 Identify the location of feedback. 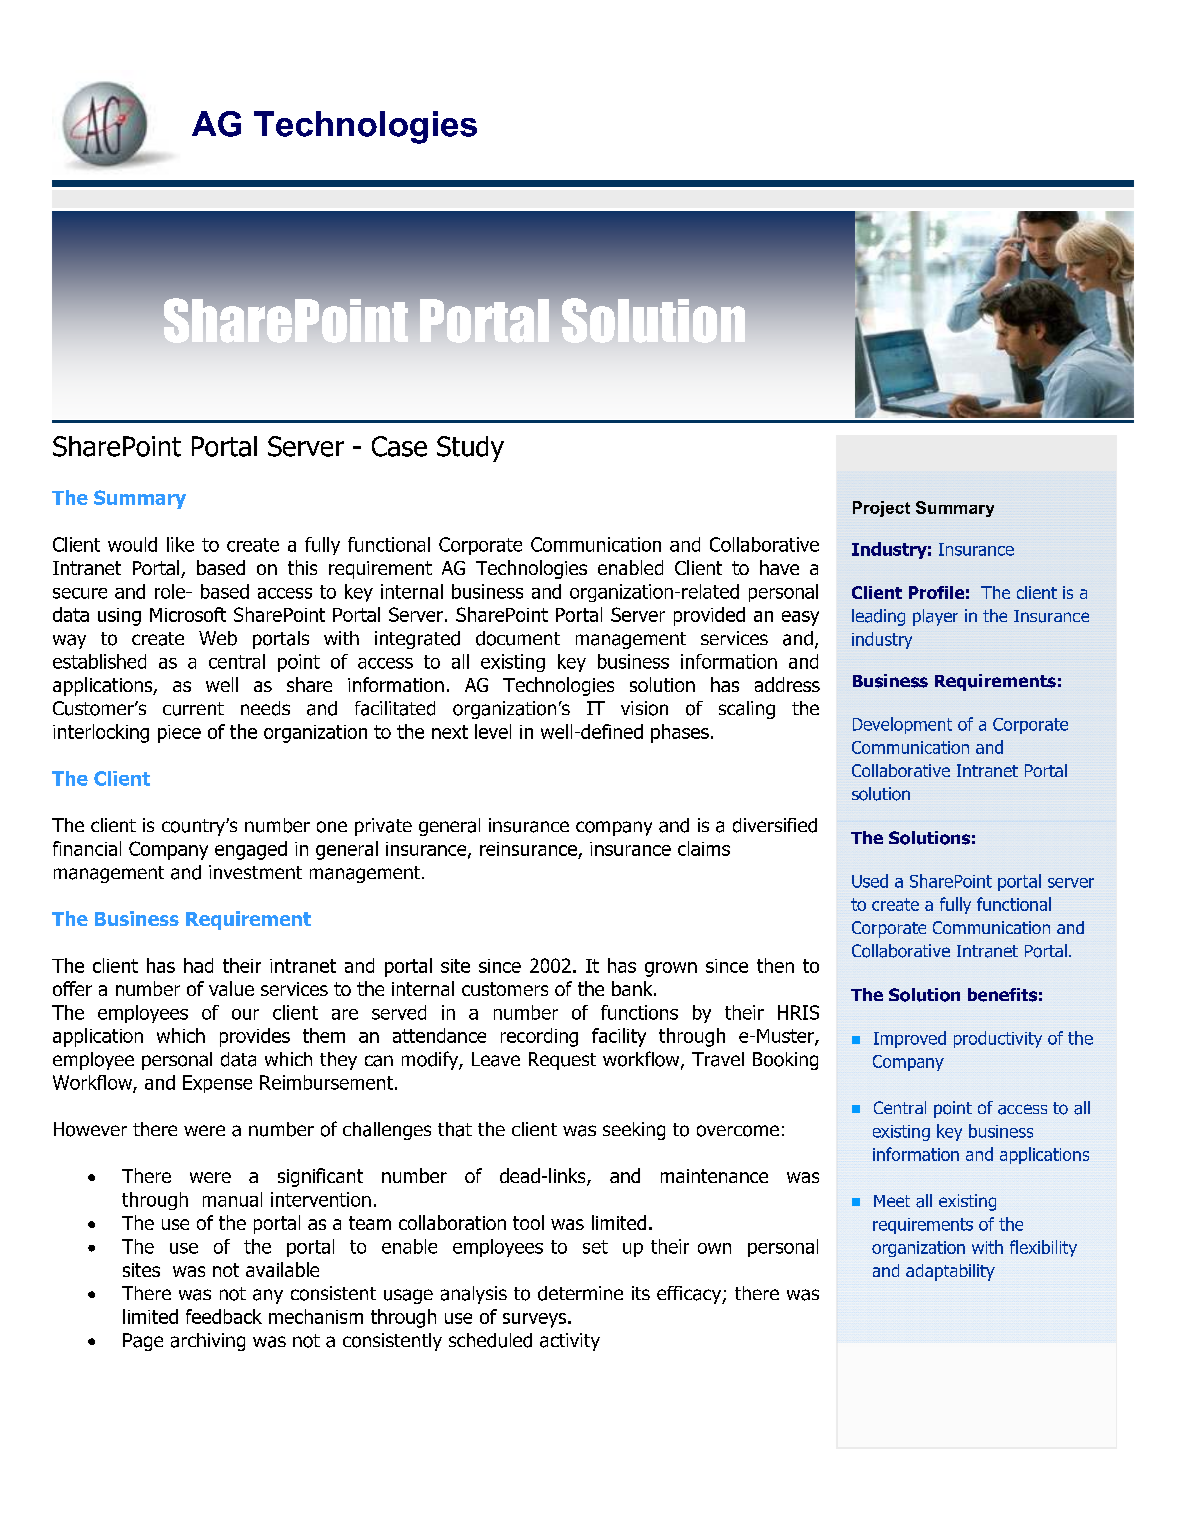
(224, 1316).
